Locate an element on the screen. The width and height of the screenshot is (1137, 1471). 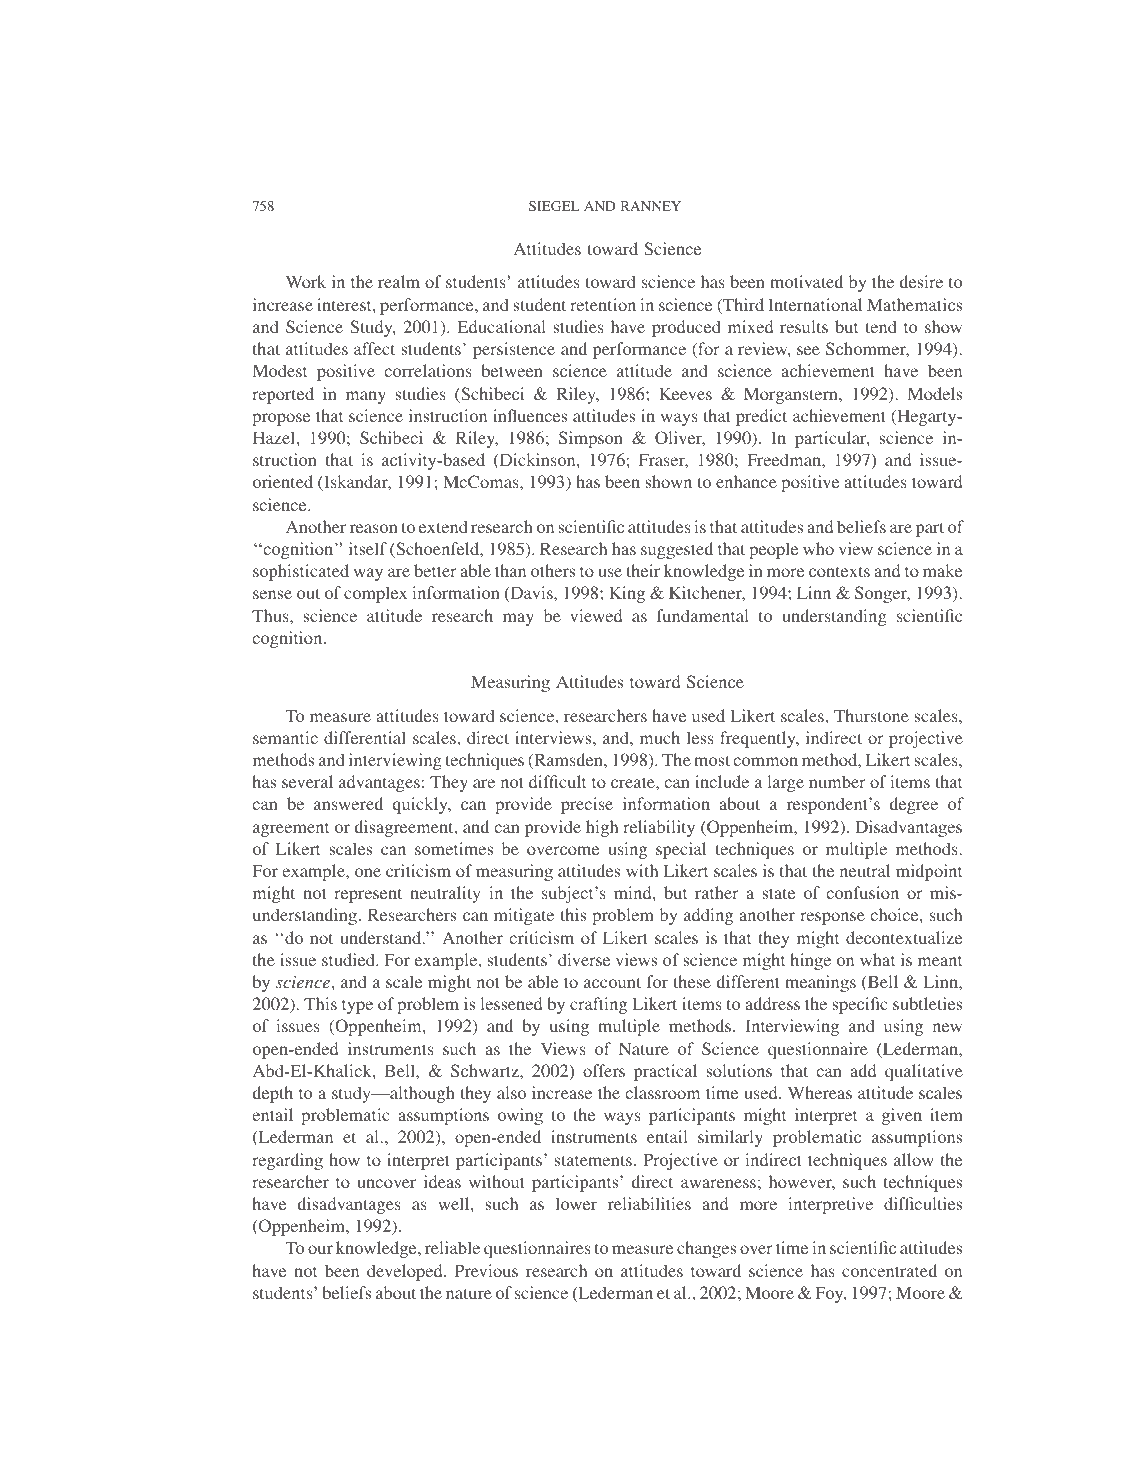
lower is located at coordinates (576, 1203).
